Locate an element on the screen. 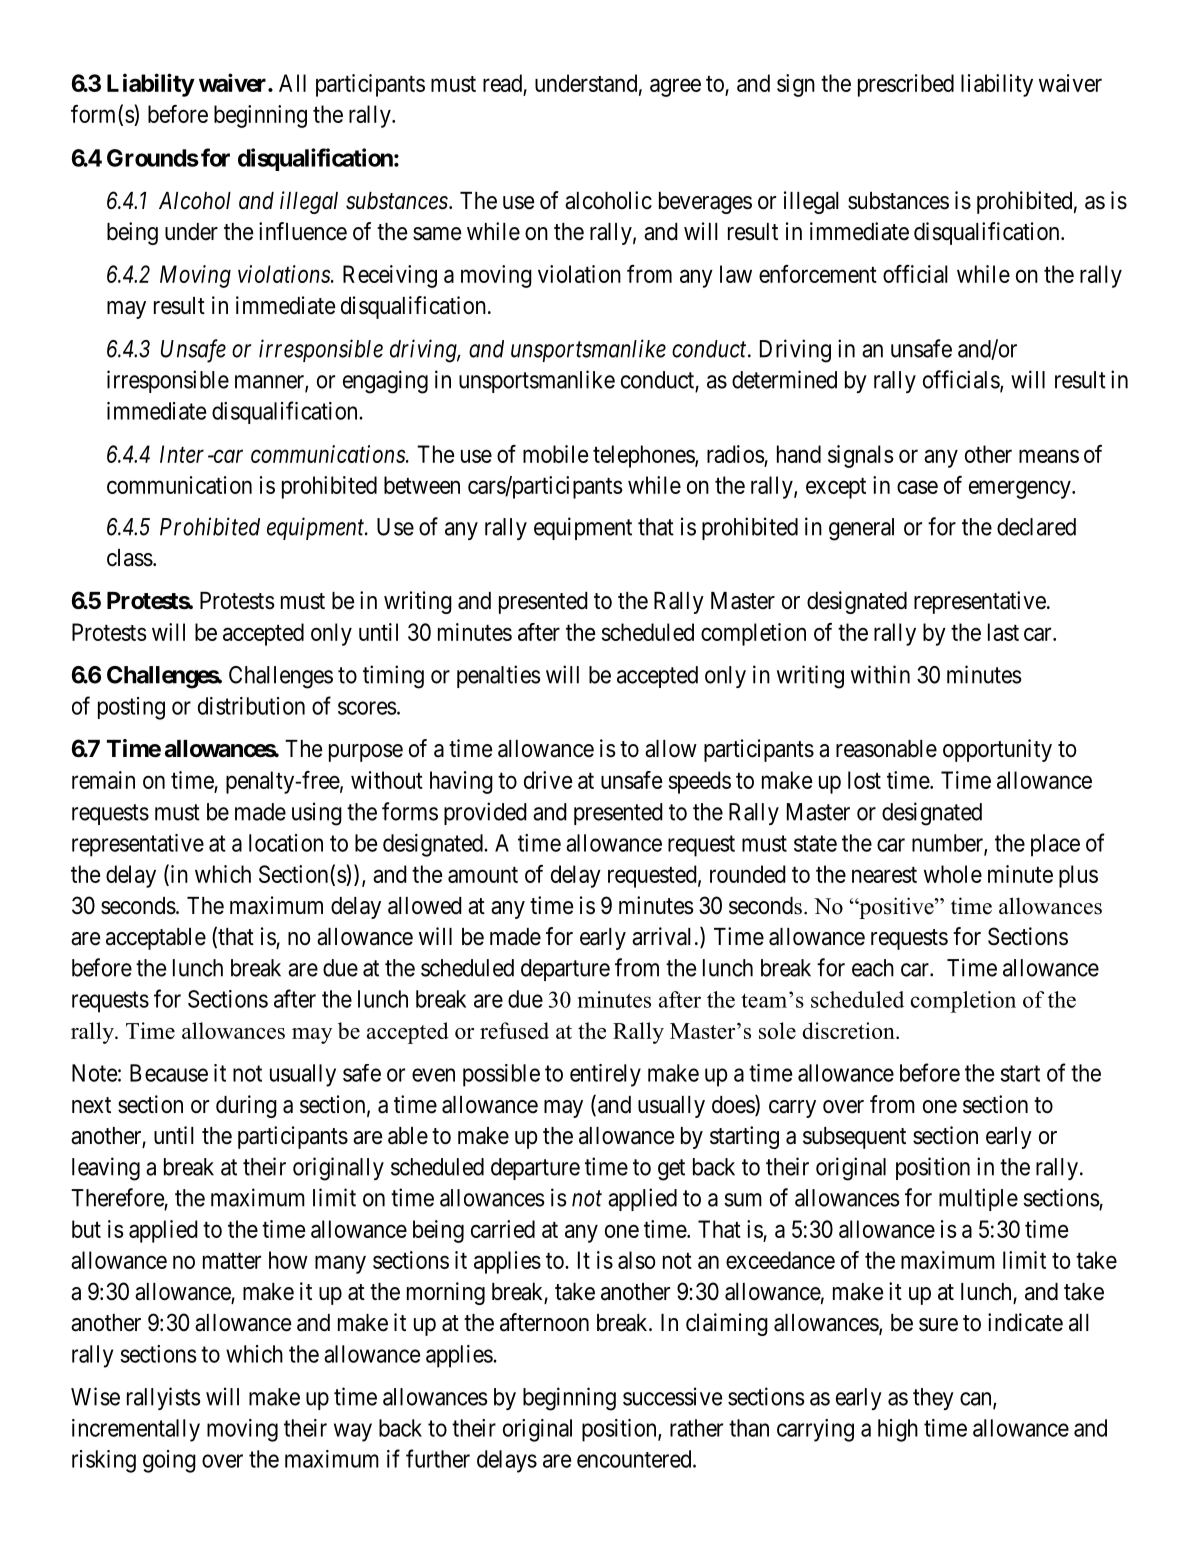 The width and height of the screenshot is (1202, 1556). class is located at coordinates (130, 558).
